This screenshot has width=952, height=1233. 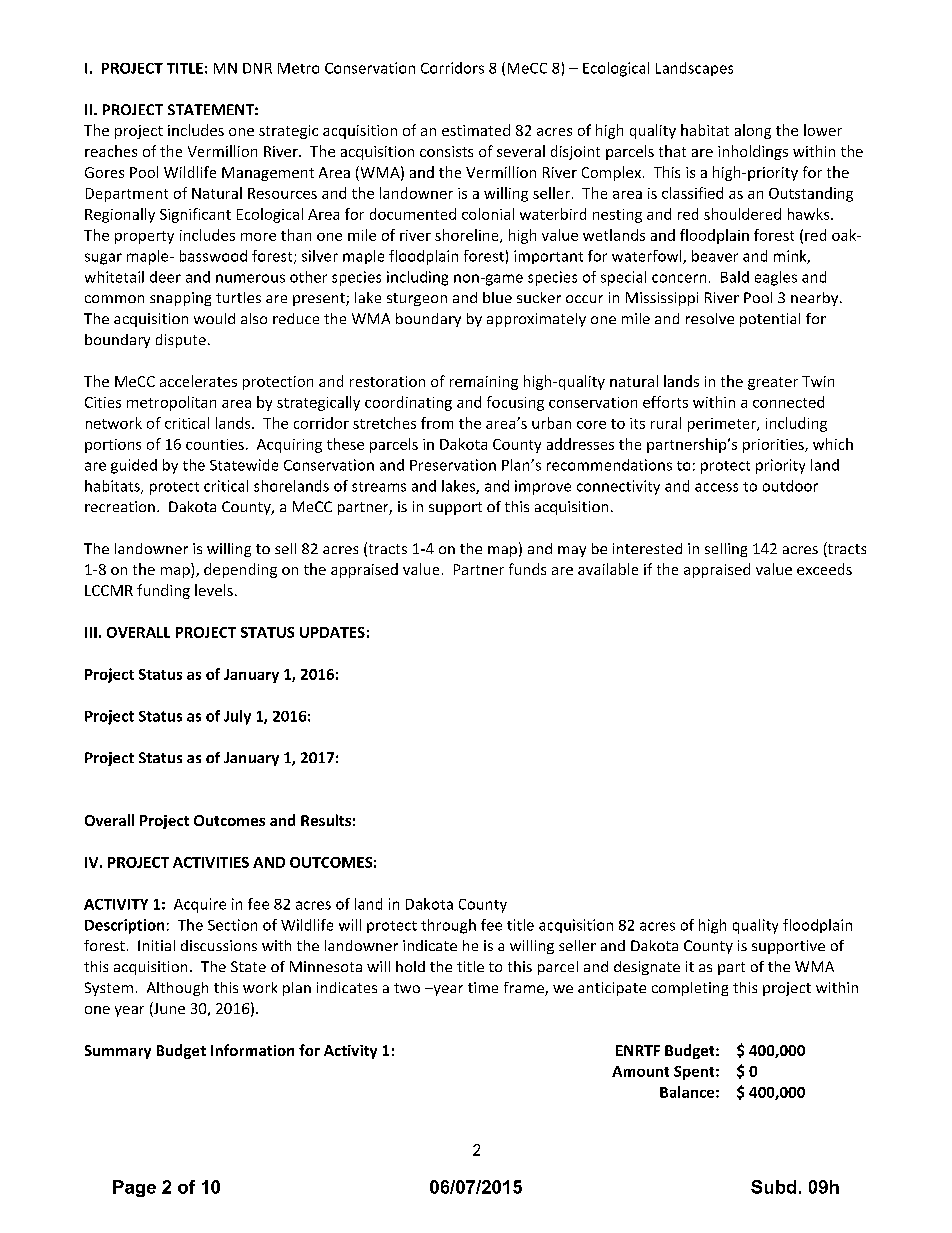 What do you see at coordinates (326, 820) in the screenshot?
I see `Results` at bounding box center [326, 820].
